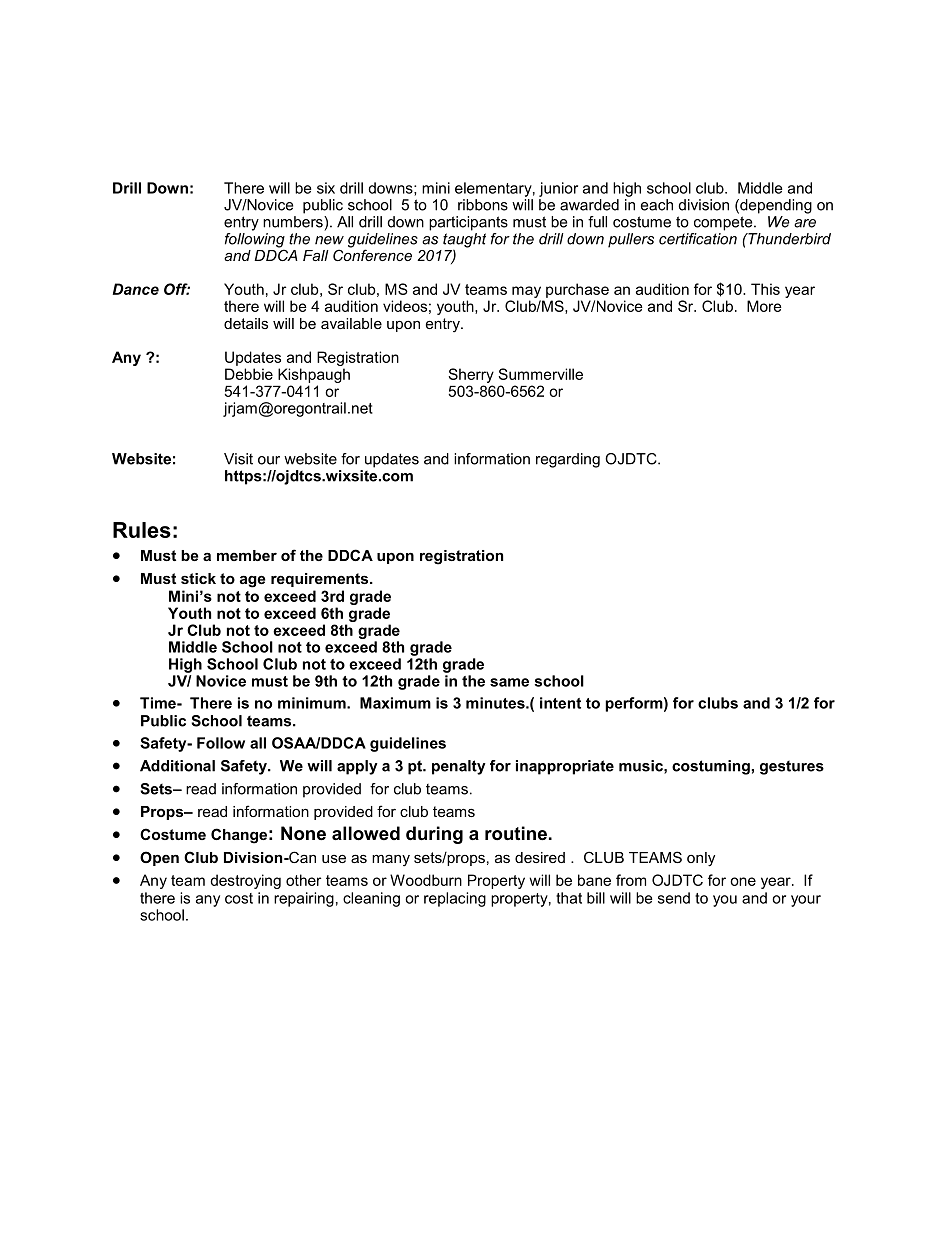 This image has width=952, height=1233. Describe the element at coordinates (252, 581) in the image. I see `age` at that location.
